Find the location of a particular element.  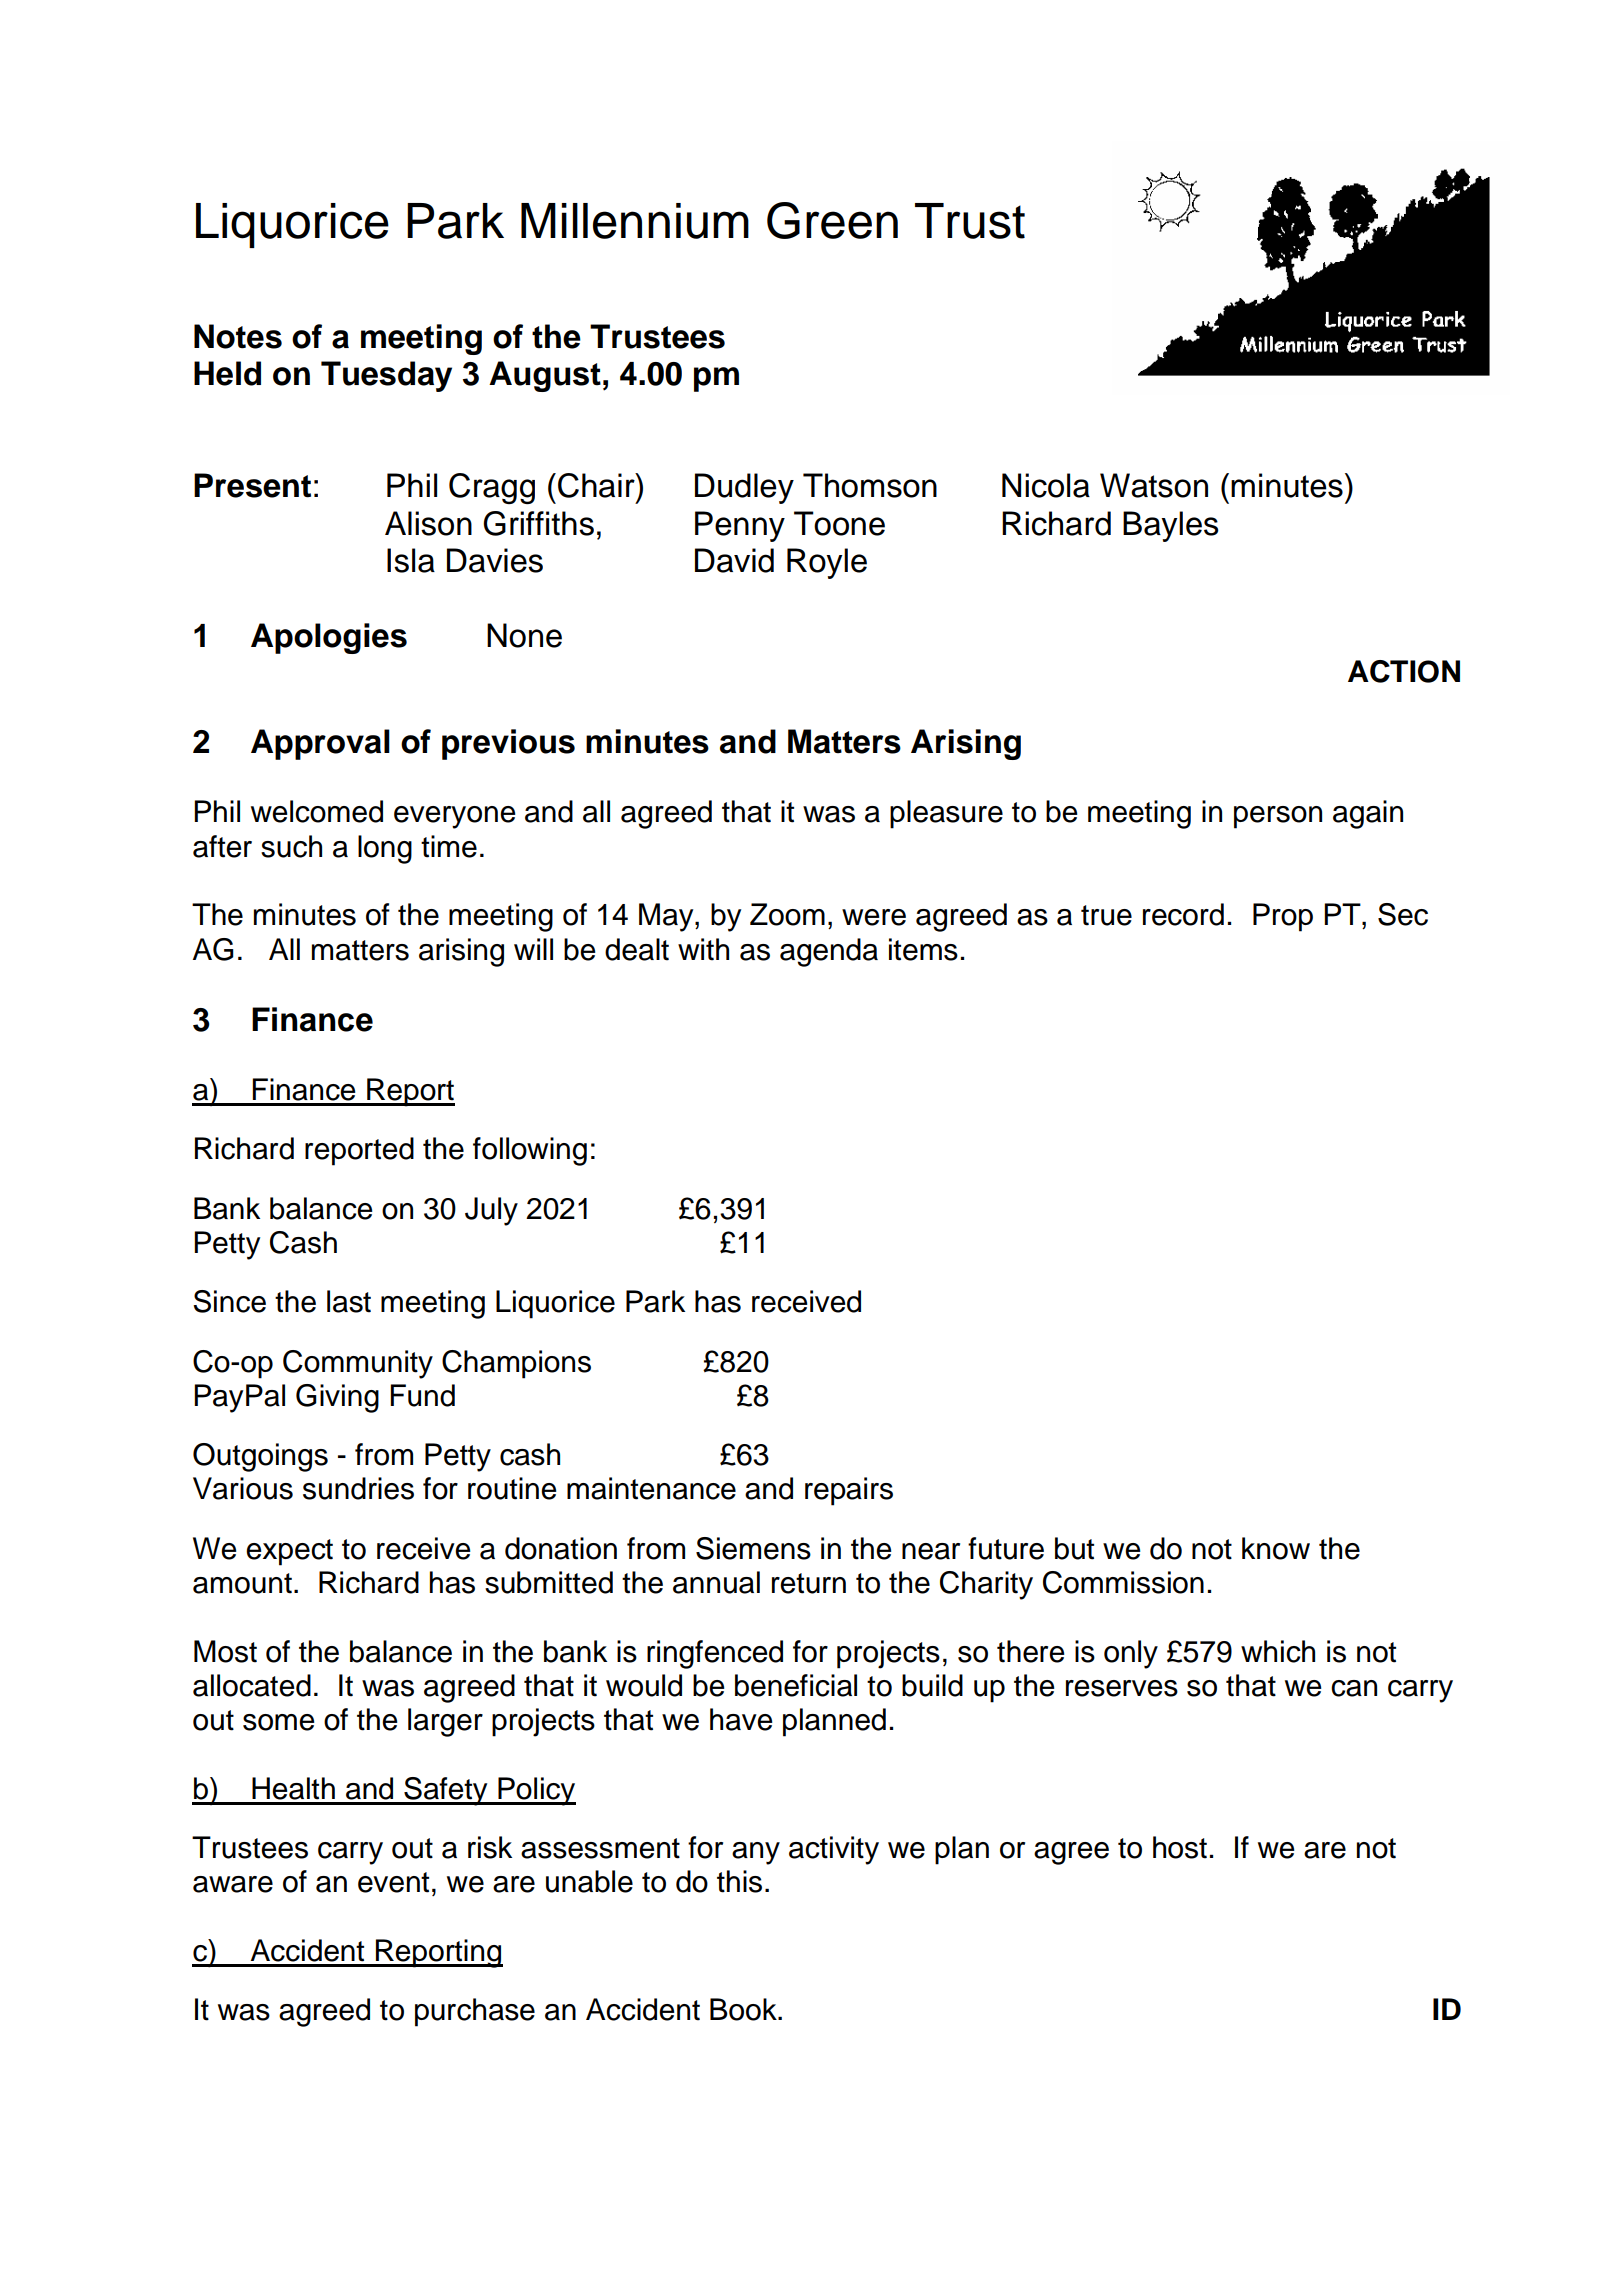

following is located at coordinates (530, 1151).
